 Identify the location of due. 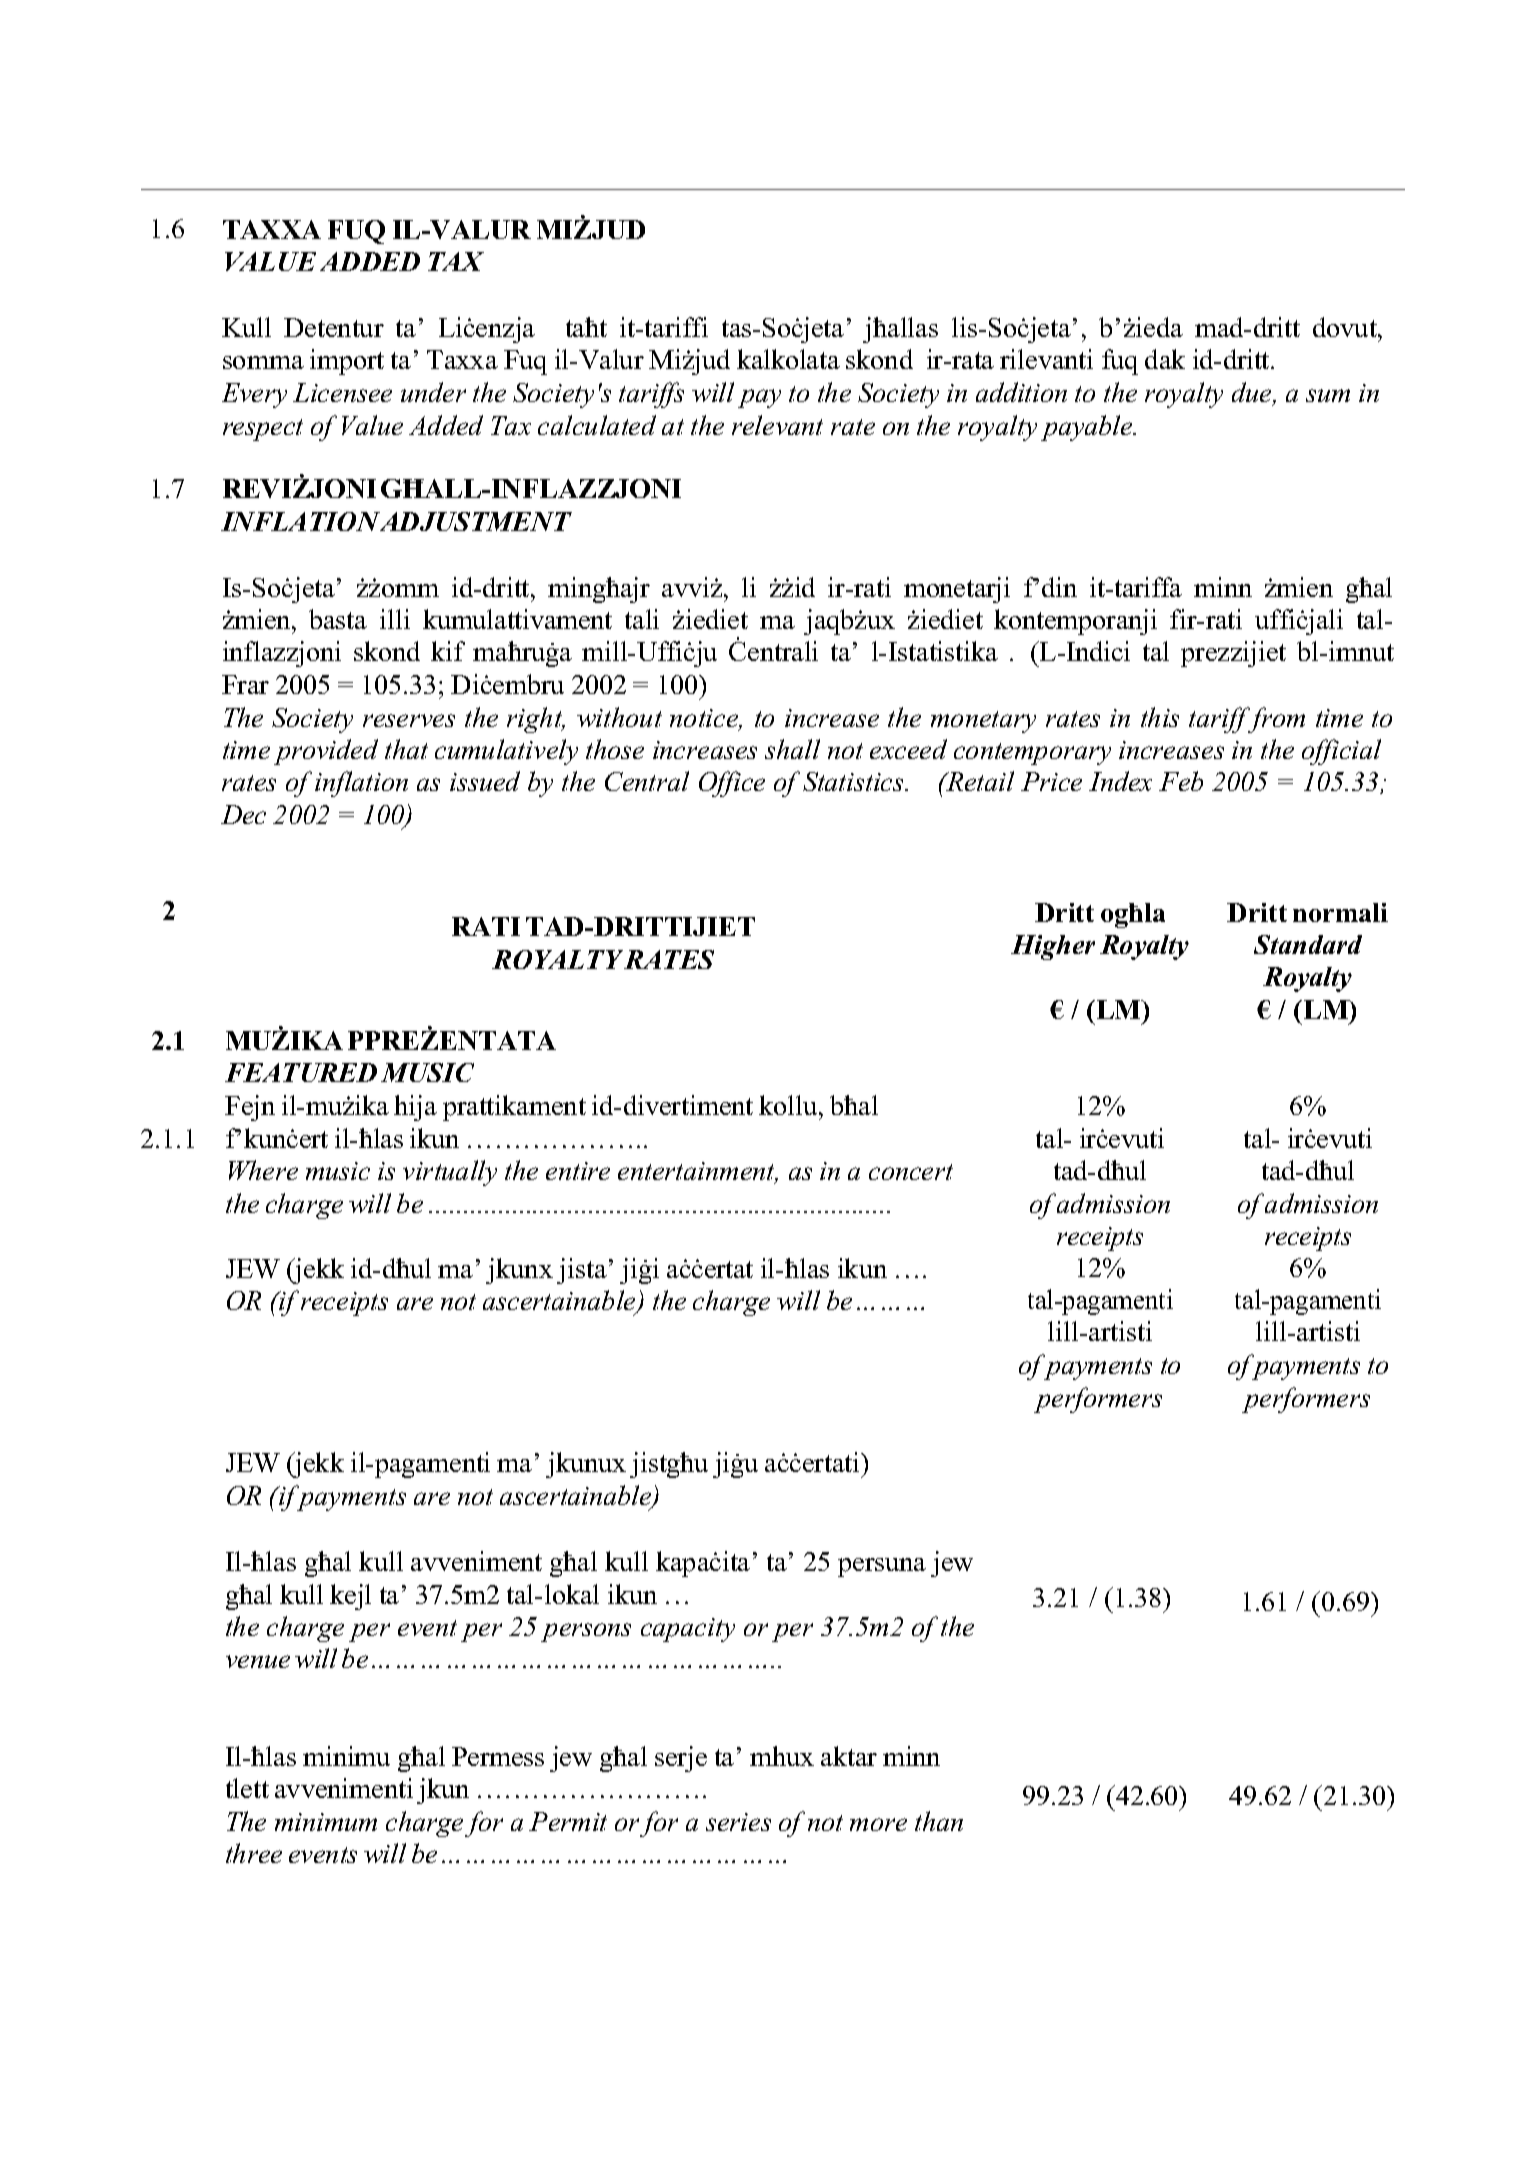
(1253, 393).
